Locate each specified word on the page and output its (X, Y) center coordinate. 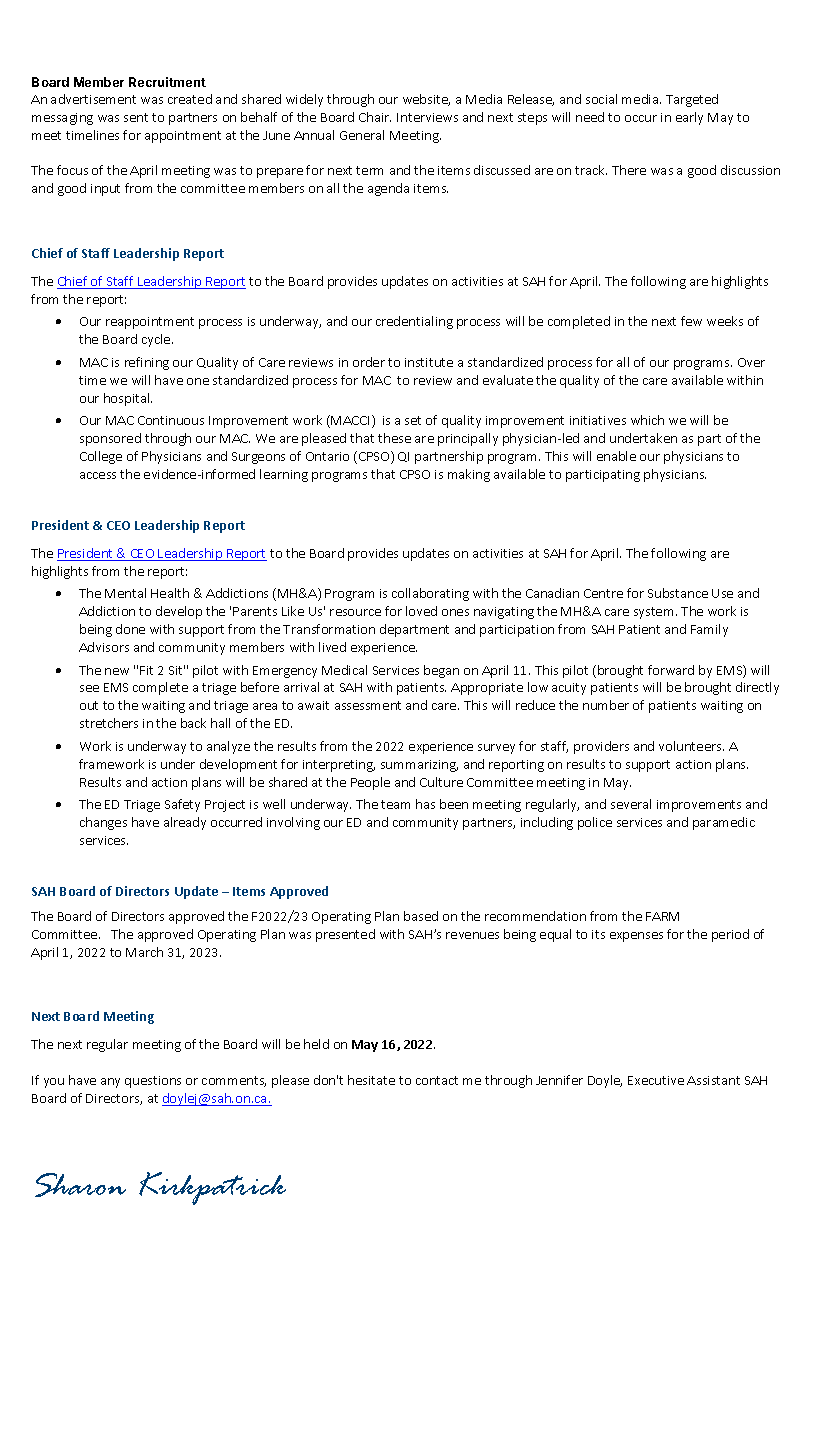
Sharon (80, 1185)
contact (437, 1080)
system (653, 613)
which (647, 420)
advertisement (93, 99)
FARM (662, 916)
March (144, 952)
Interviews (427, 117)
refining (147, 363)
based (421, 916)
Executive (656, 1080)
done (130, 629)
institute (429, 362)
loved (421, 611)
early (689, 118)
